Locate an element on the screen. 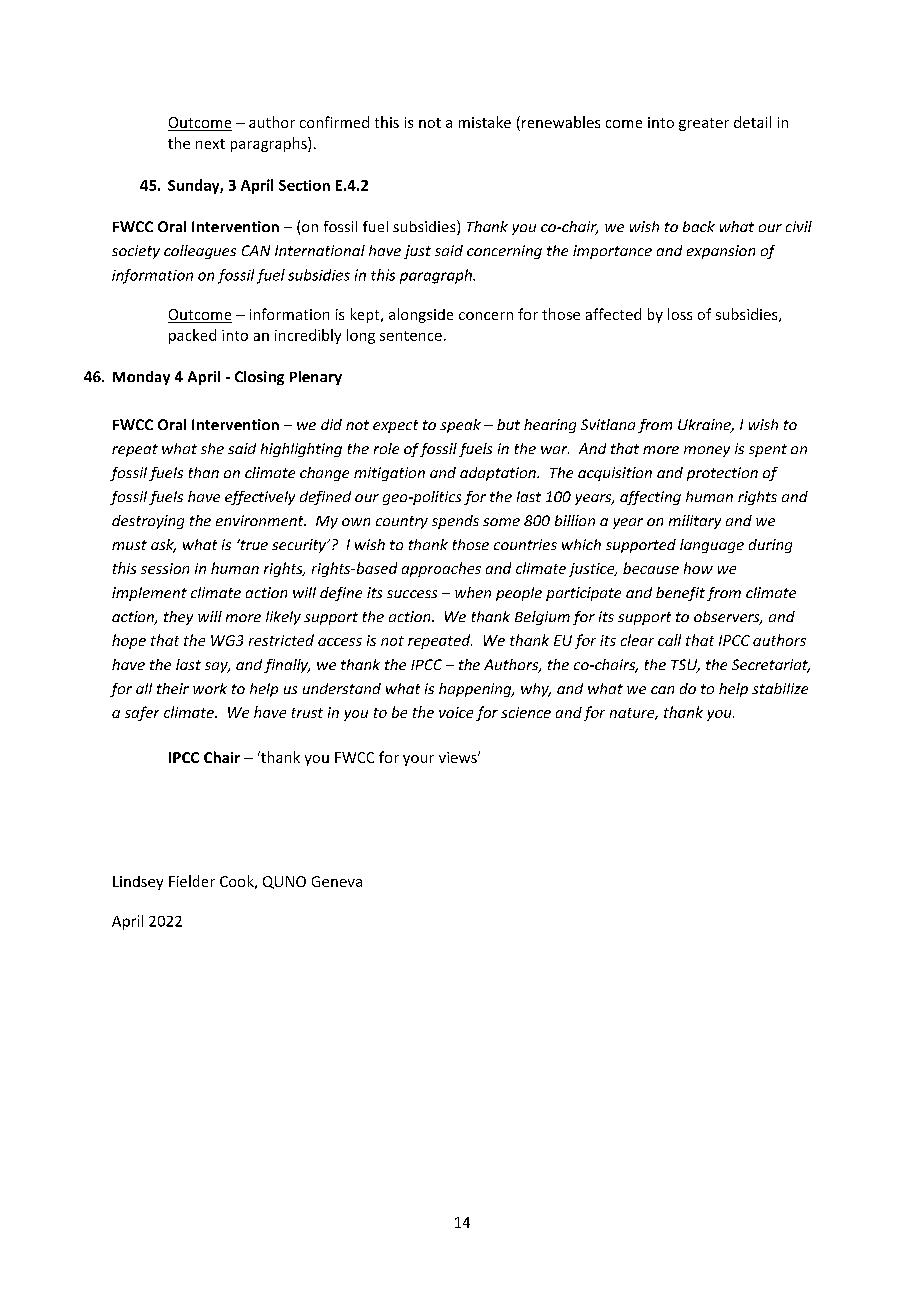  effectively is located at coordinates (260, 498).
